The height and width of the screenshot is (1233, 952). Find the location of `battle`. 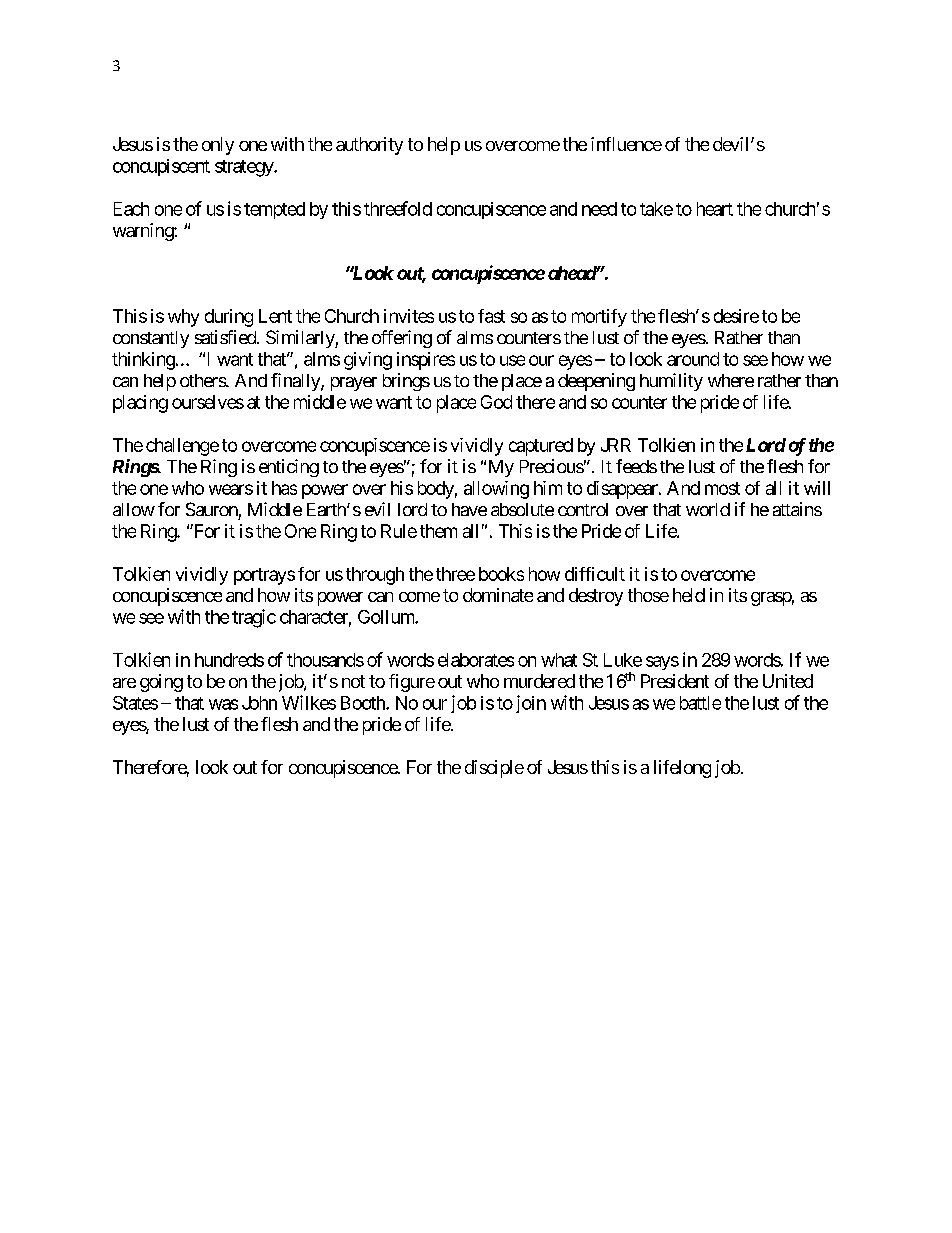

battle is located at coordinates (700, 703).
